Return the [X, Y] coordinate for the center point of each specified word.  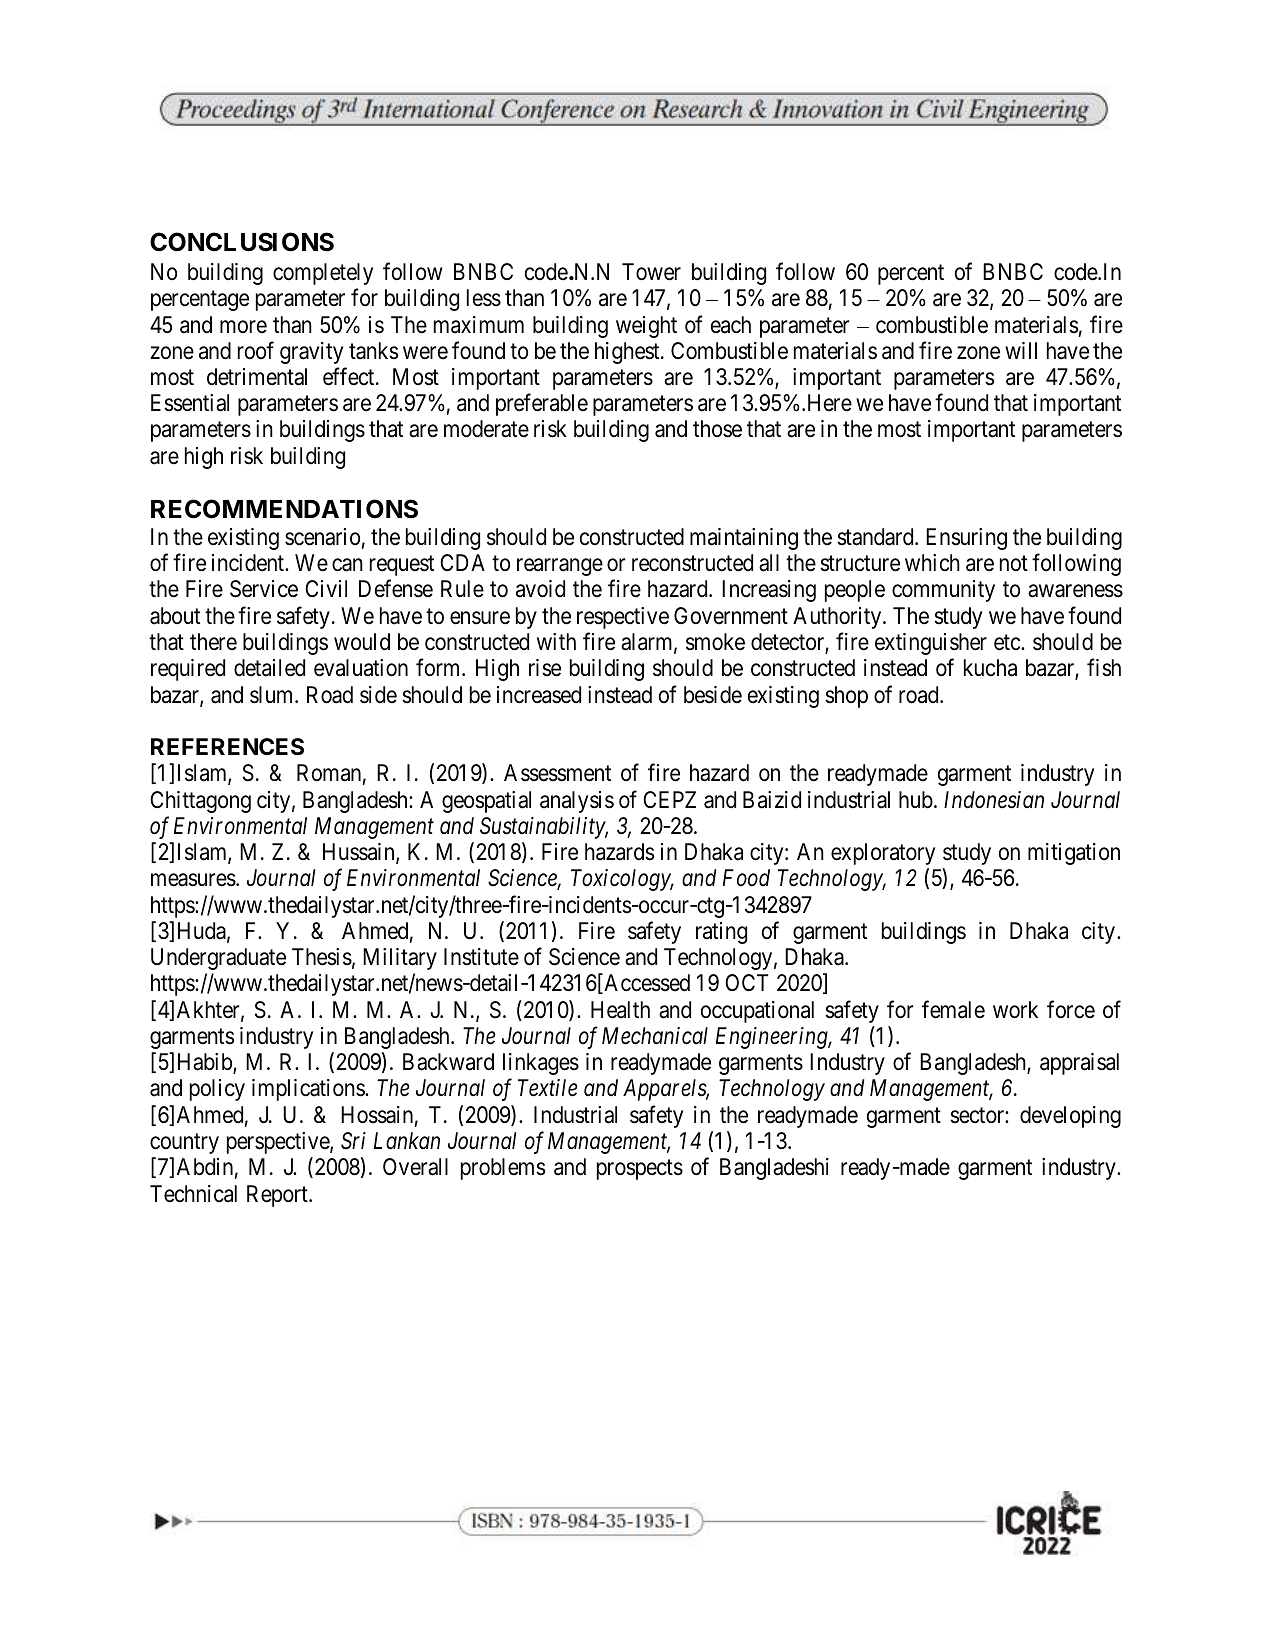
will [1021, 350]
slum [273, 695]
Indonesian [994, 800]
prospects [640, 1170]
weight [646, 327]
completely [323, 274]
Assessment [557, 773]
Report [278, 1196]
